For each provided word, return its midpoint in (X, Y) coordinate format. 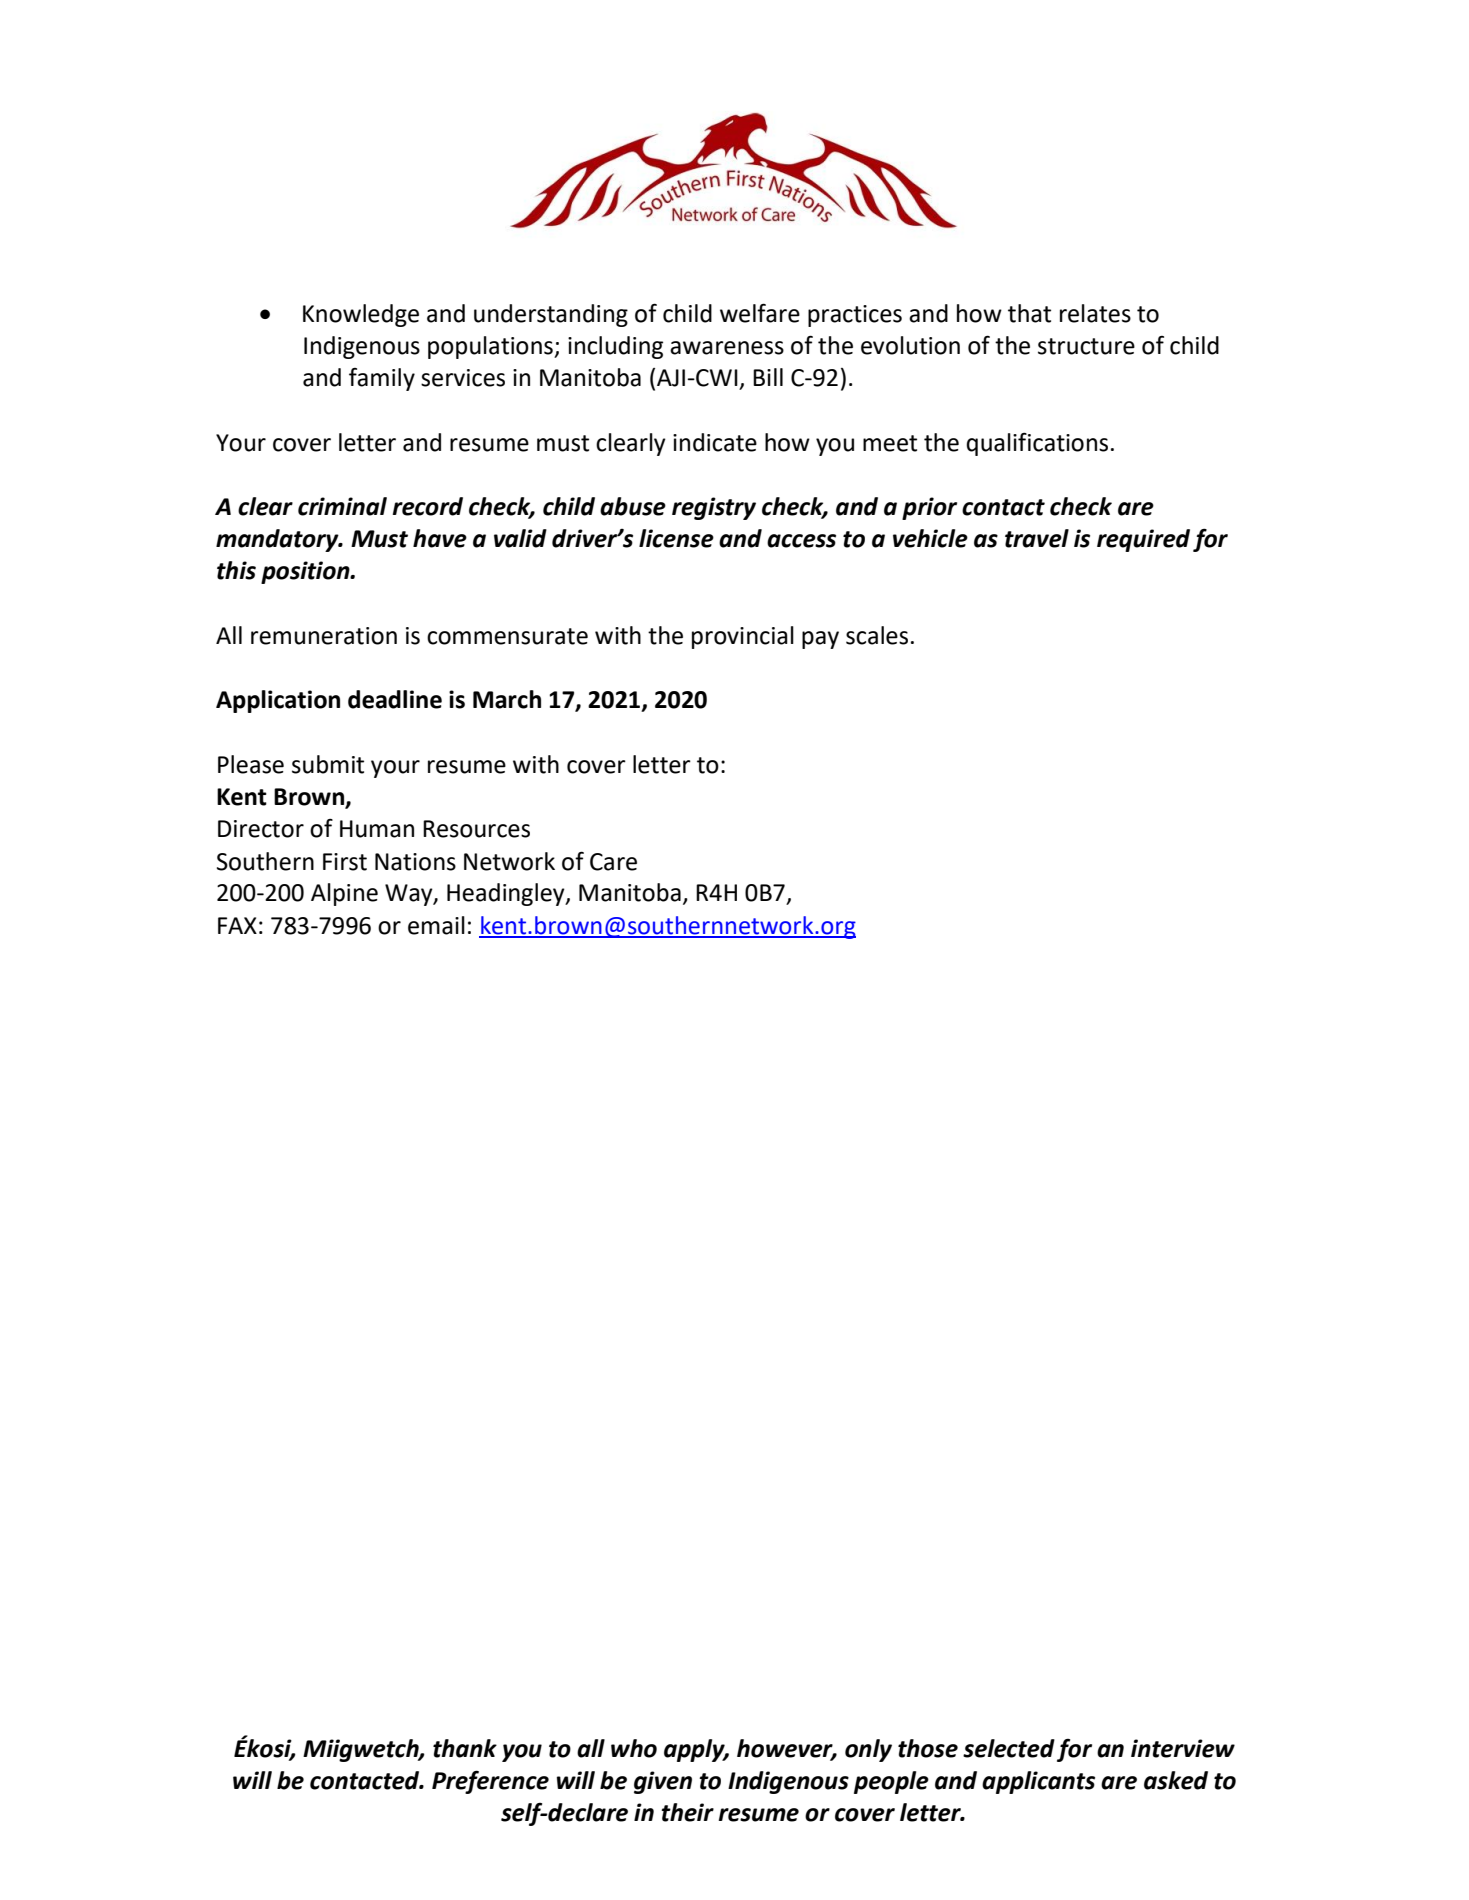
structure (1086, 346)
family (382, 379)
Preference (490, 1782)
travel (1037, 538)
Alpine (344, 894)
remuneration (324, 636)
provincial (743, 637)
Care (613, 862)
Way (410, 895)
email (436, 925)
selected (1009, 1748)
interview (1183, 1748)
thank (465, 1748)
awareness (727, 348)
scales (877, 635)
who (634, 1748)
